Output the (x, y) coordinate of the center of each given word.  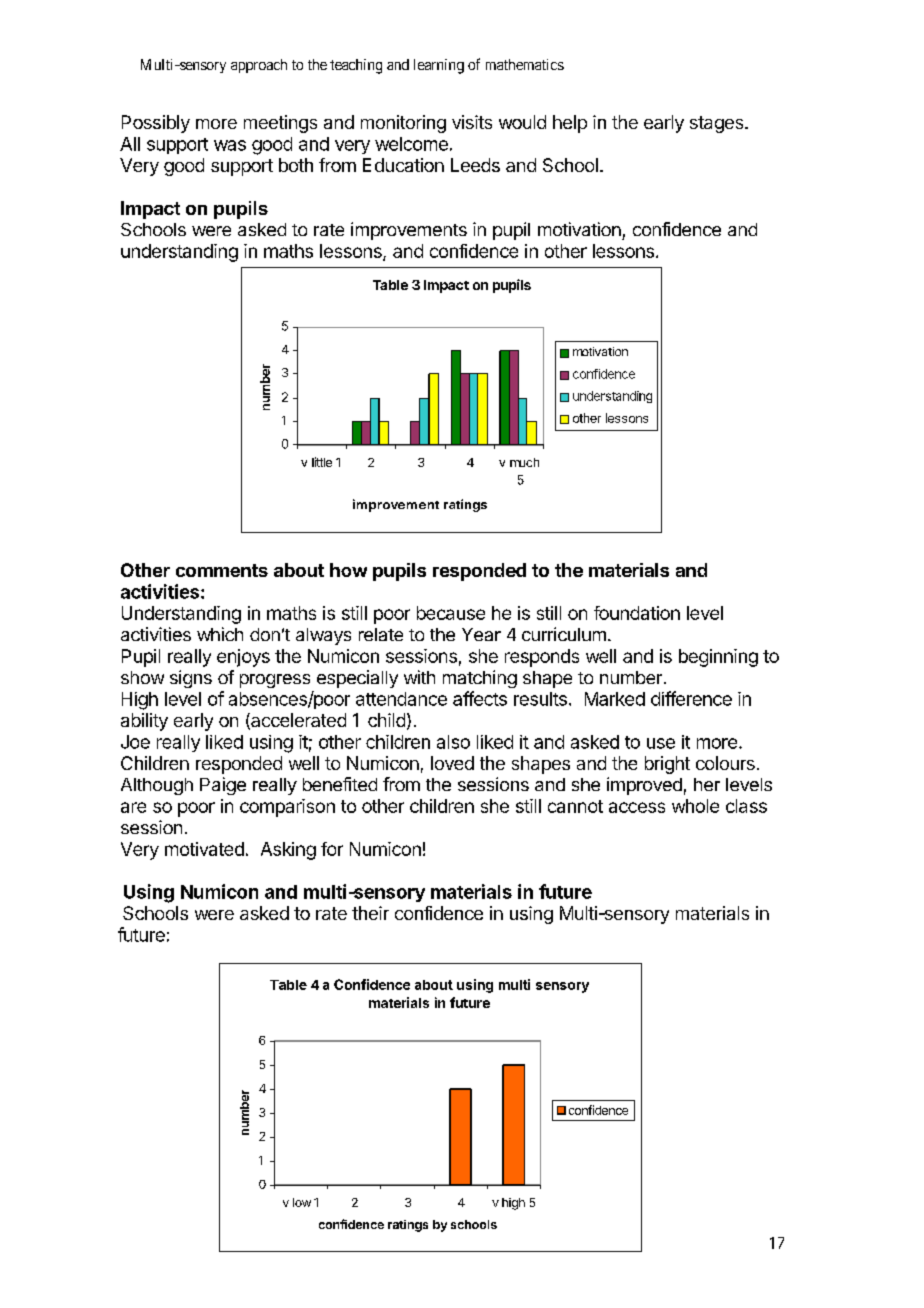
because (451, 613)
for (332, 849)
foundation (637, 613)
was (230, 145)
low (302, 1202)
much (524, 462)
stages (718, 124)
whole (695, 806)
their (370, 913)
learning (439, 66)
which (220, 634)
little (322, 462)
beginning (718, 658)
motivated (204, 849)
